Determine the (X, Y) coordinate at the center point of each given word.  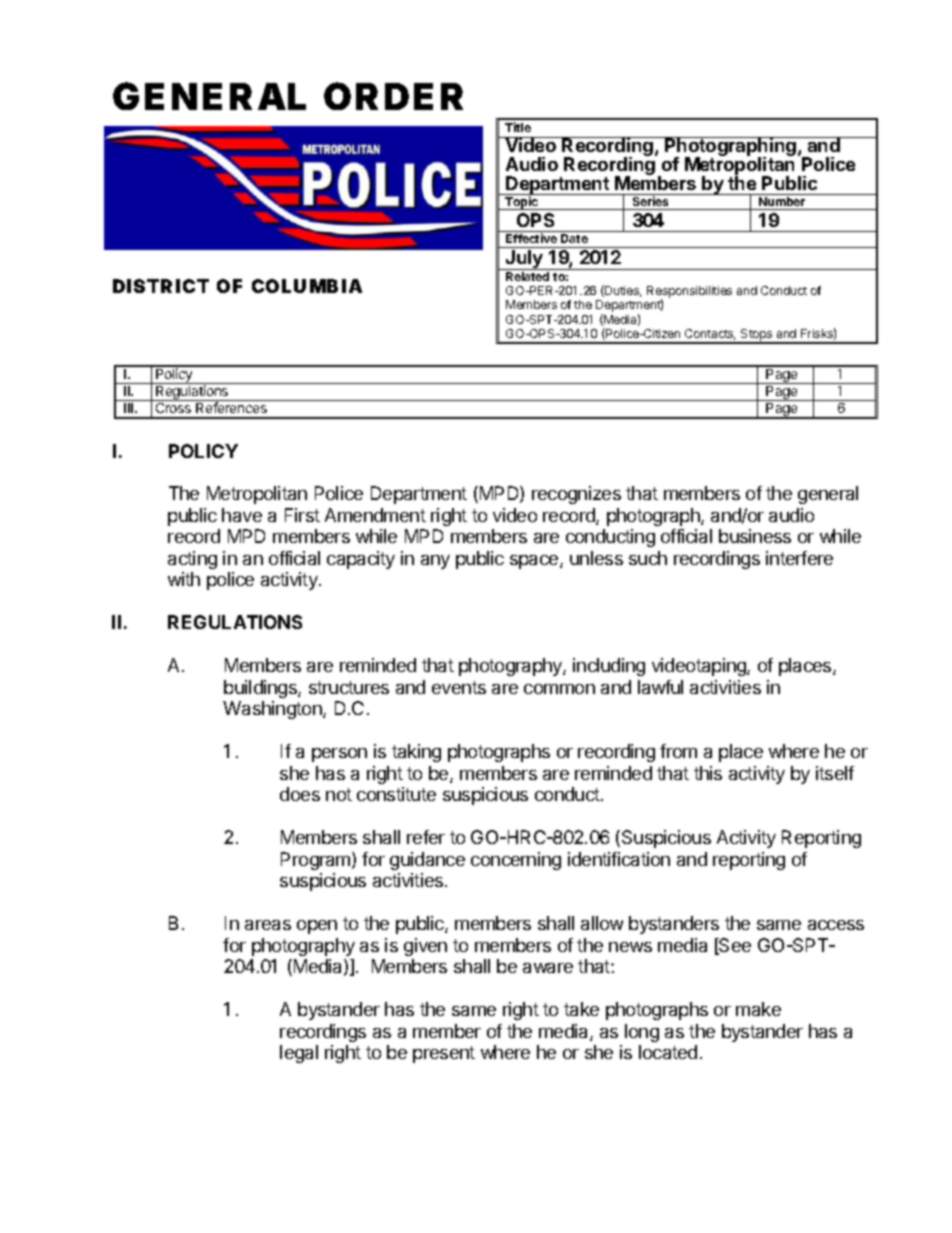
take (581, 1009)
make (758, 1009)
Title (518, 127)
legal (299, 1054)
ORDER (393, 96)
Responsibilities (689, 293)
